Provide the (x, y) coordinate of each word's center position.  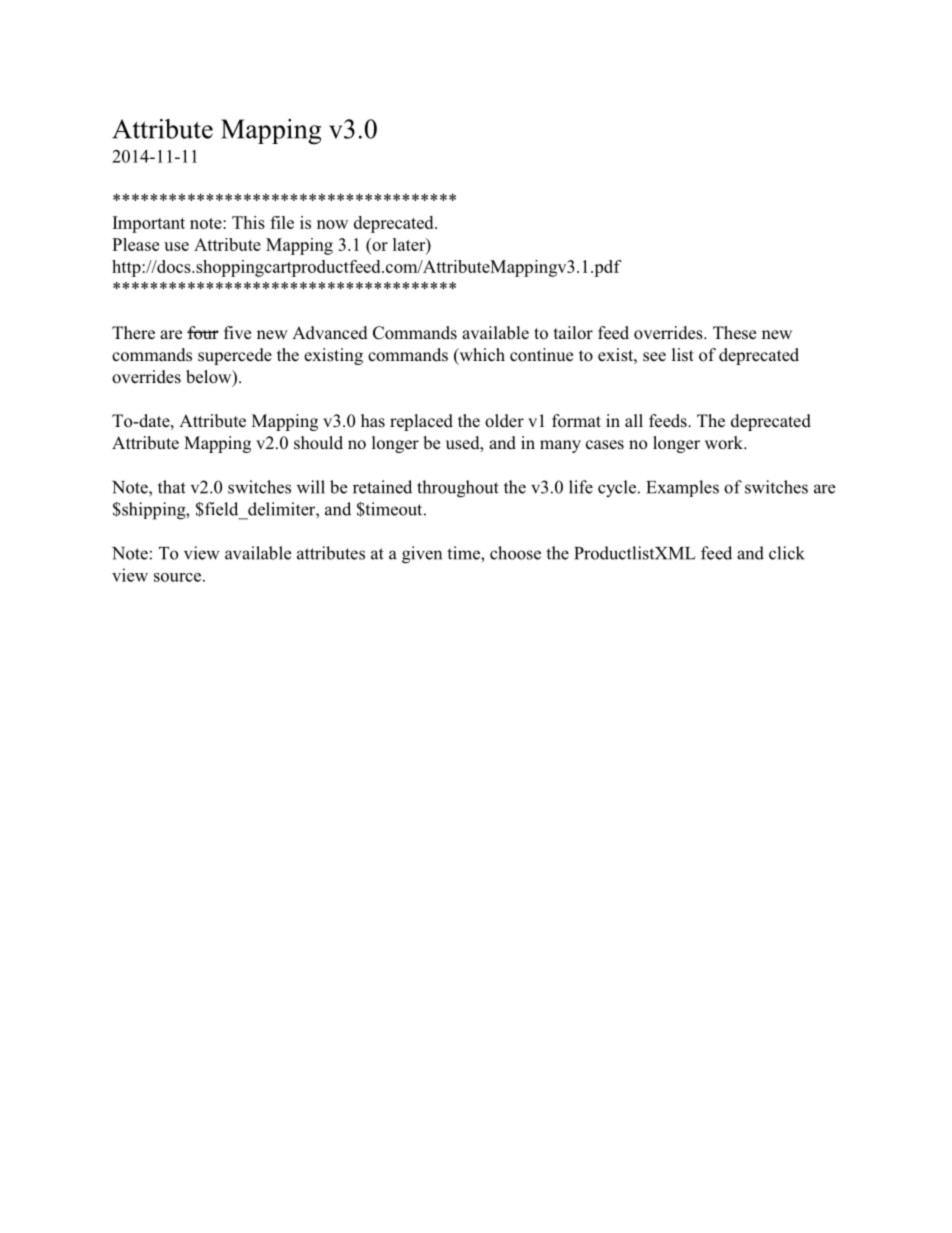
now (332, 224)
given (422, 555)
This (248, 222)
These (734, 333)
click (787, 553)
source (177, 577)
